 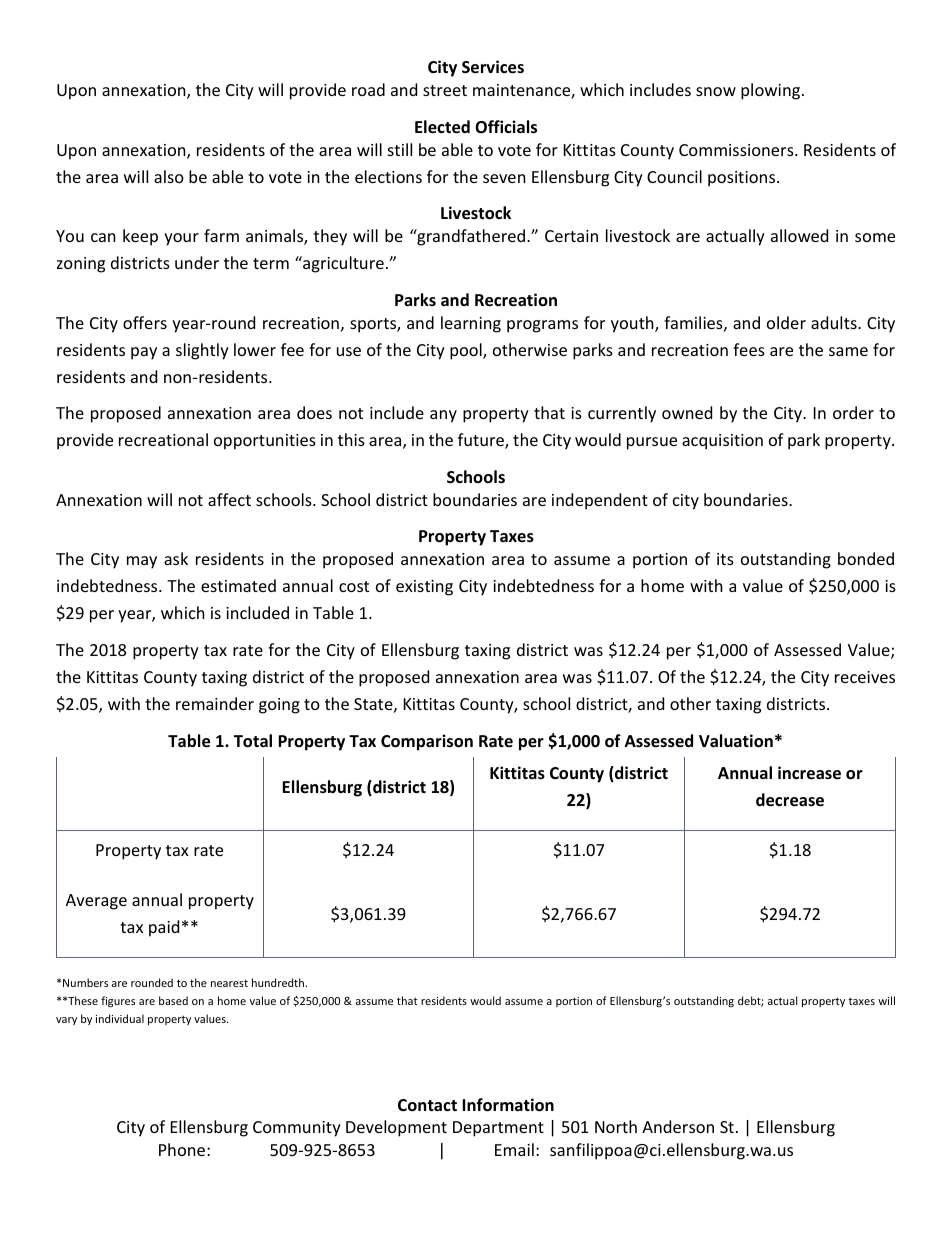 What do you see at coordinates (424, 588) in the image?
I see `existing` at bounding box center [424, 588].
